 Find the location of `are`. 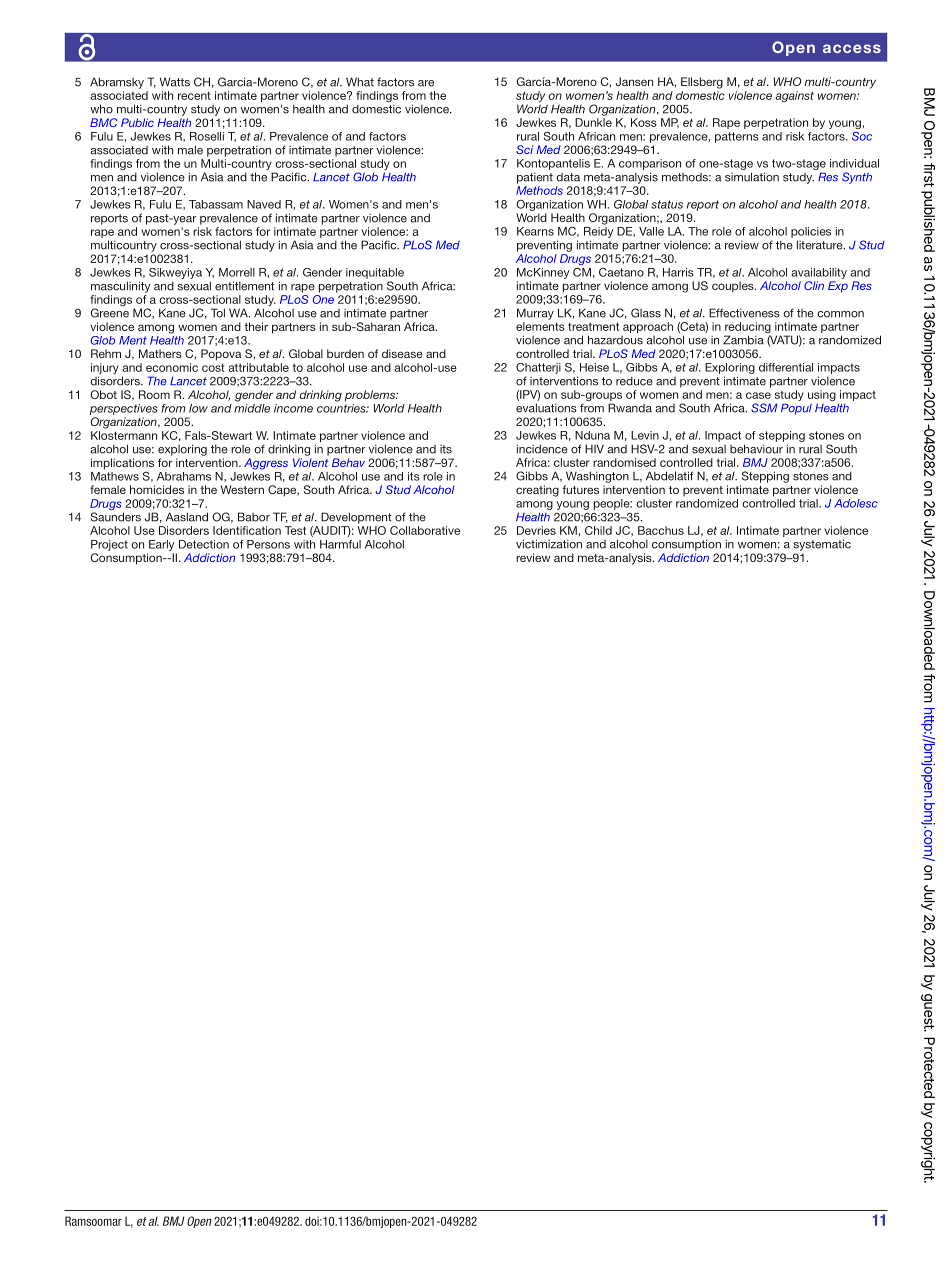

are is located at coordinates (426, 83).
